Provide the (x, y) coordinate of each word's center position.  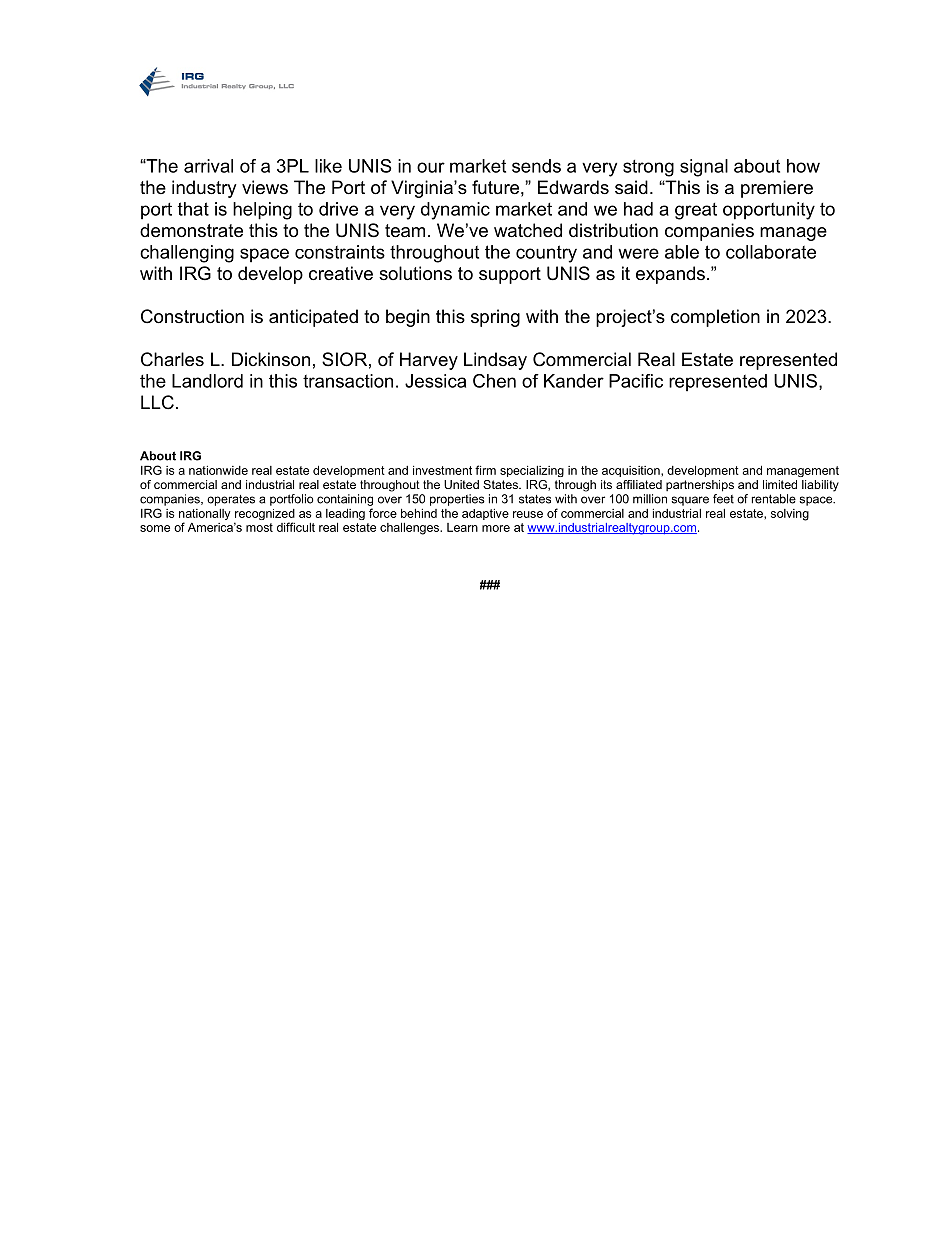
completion (715, 318)
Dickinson (271, 359)
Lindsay (495, 361)
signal (704, 168)
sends (536, 166)
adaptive (485, 514)
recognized (264, 516)
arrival (208, 166)
